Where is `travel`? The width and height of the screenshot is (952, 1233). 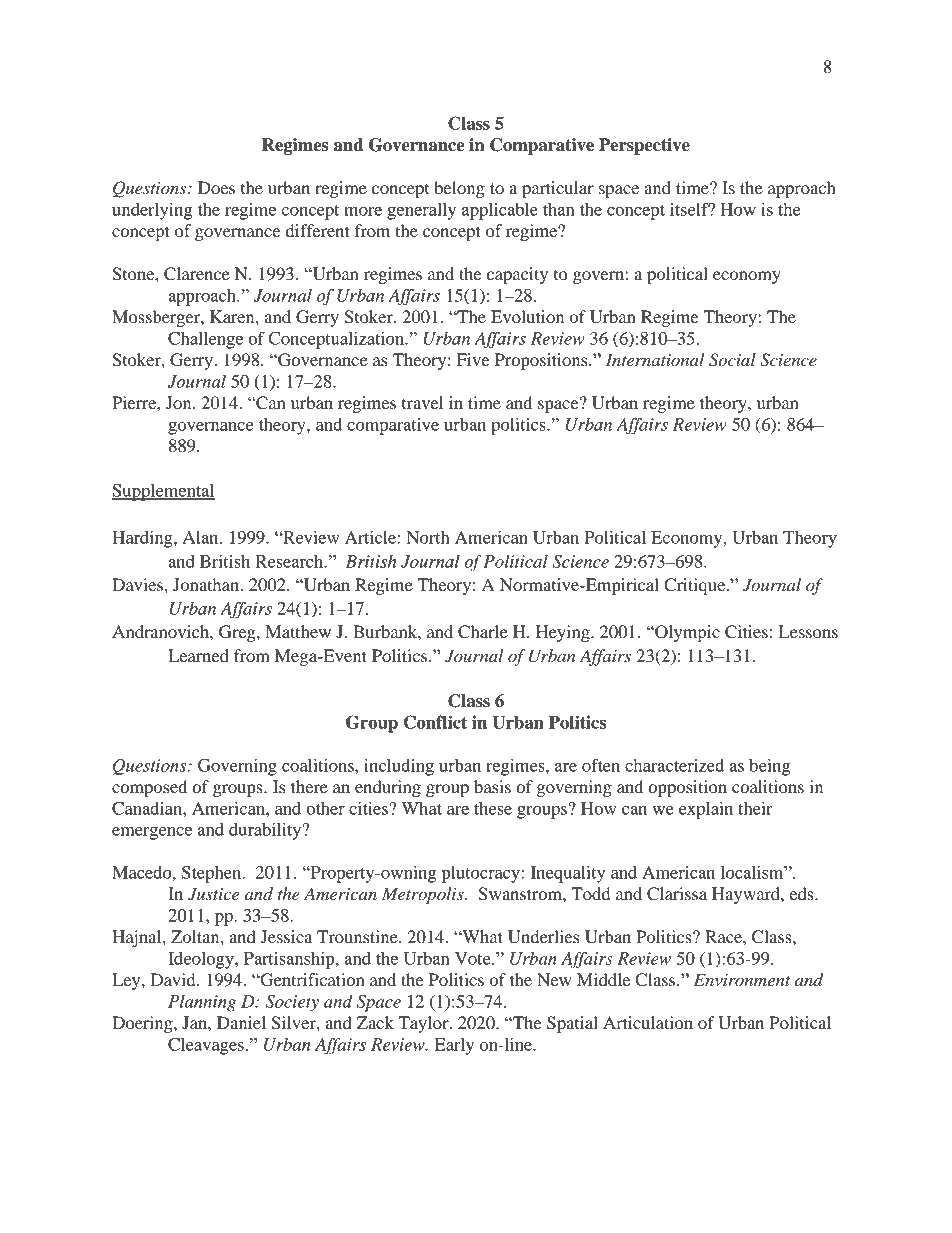 travel is located at coordinates (422, 402).
